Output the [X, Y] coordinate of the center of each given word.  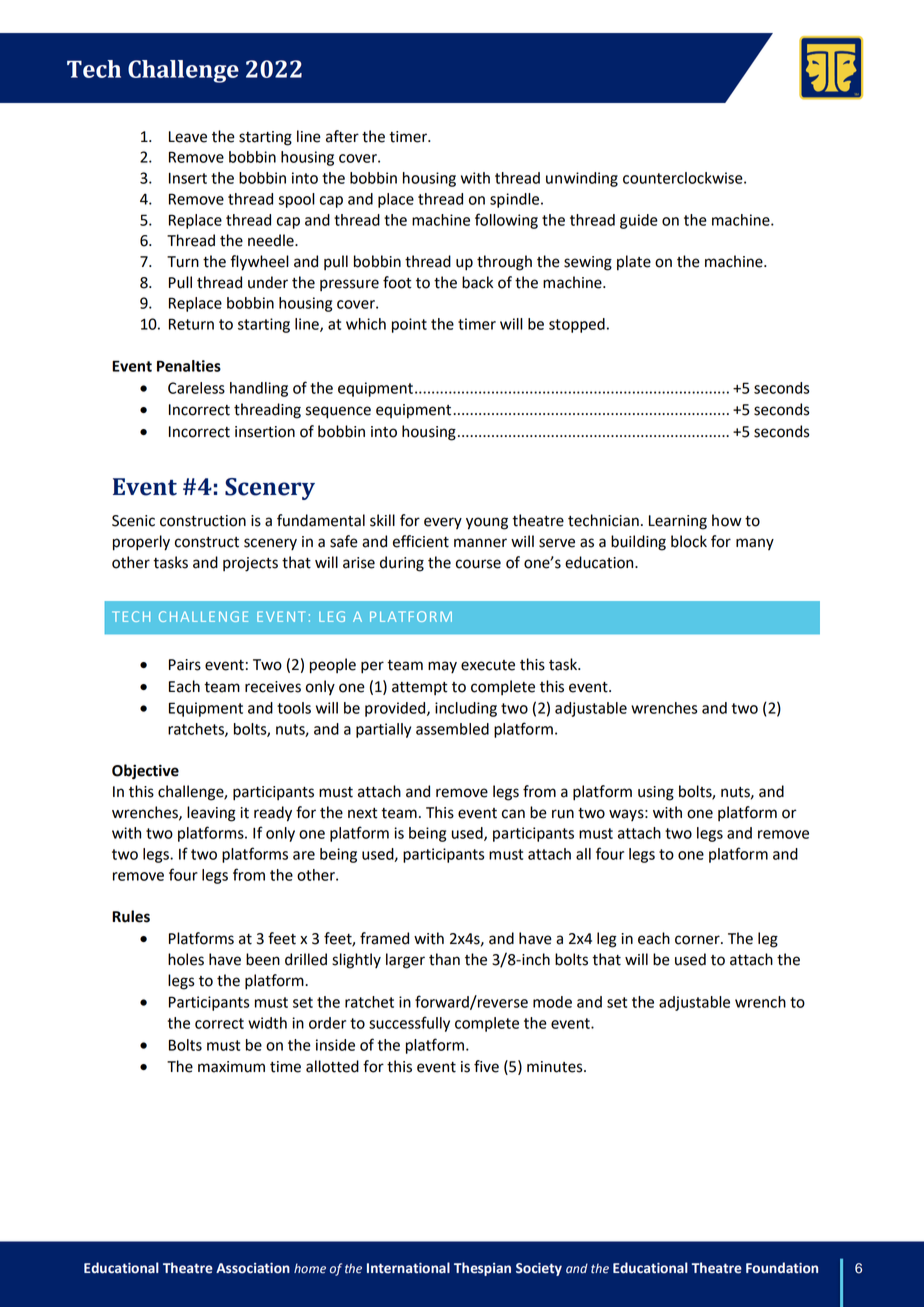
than [444, 959]
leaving [211, 814]
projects [250, 564]
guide [639, 221]
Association [253, 1268]
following [506, 221]
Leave [188, 137]
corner [698, 940]
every [443, 523]
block [689, 541]
